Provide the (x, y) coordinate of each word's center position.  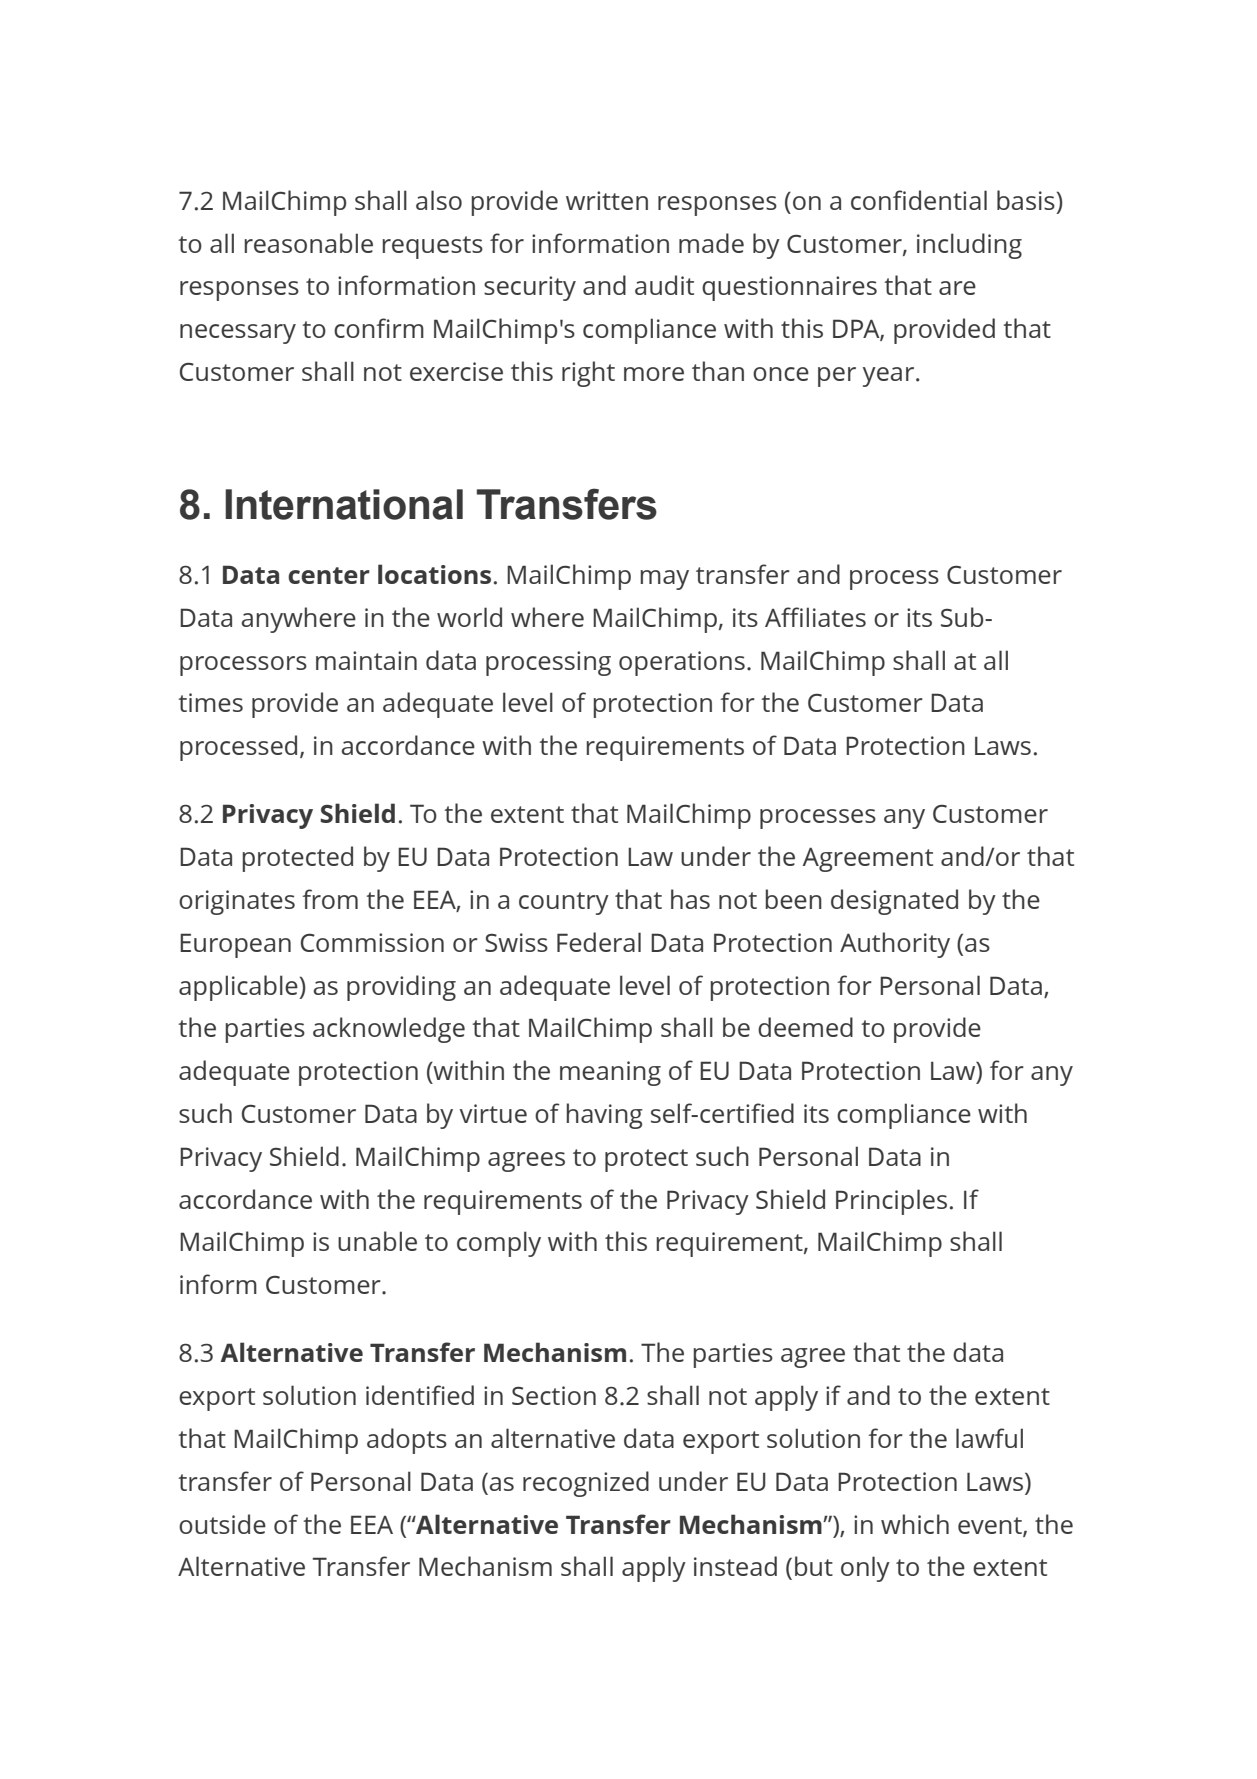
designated (894, 902)
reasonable (308, 243)
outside (222, 1524)
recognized (586, 1484)
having (604, 1116)
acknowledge (389, 1030)
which (915, 1524)
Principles (891, 1202)
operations (682, 663)
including (969, 246)
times (210, 702)
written (607, 200)
